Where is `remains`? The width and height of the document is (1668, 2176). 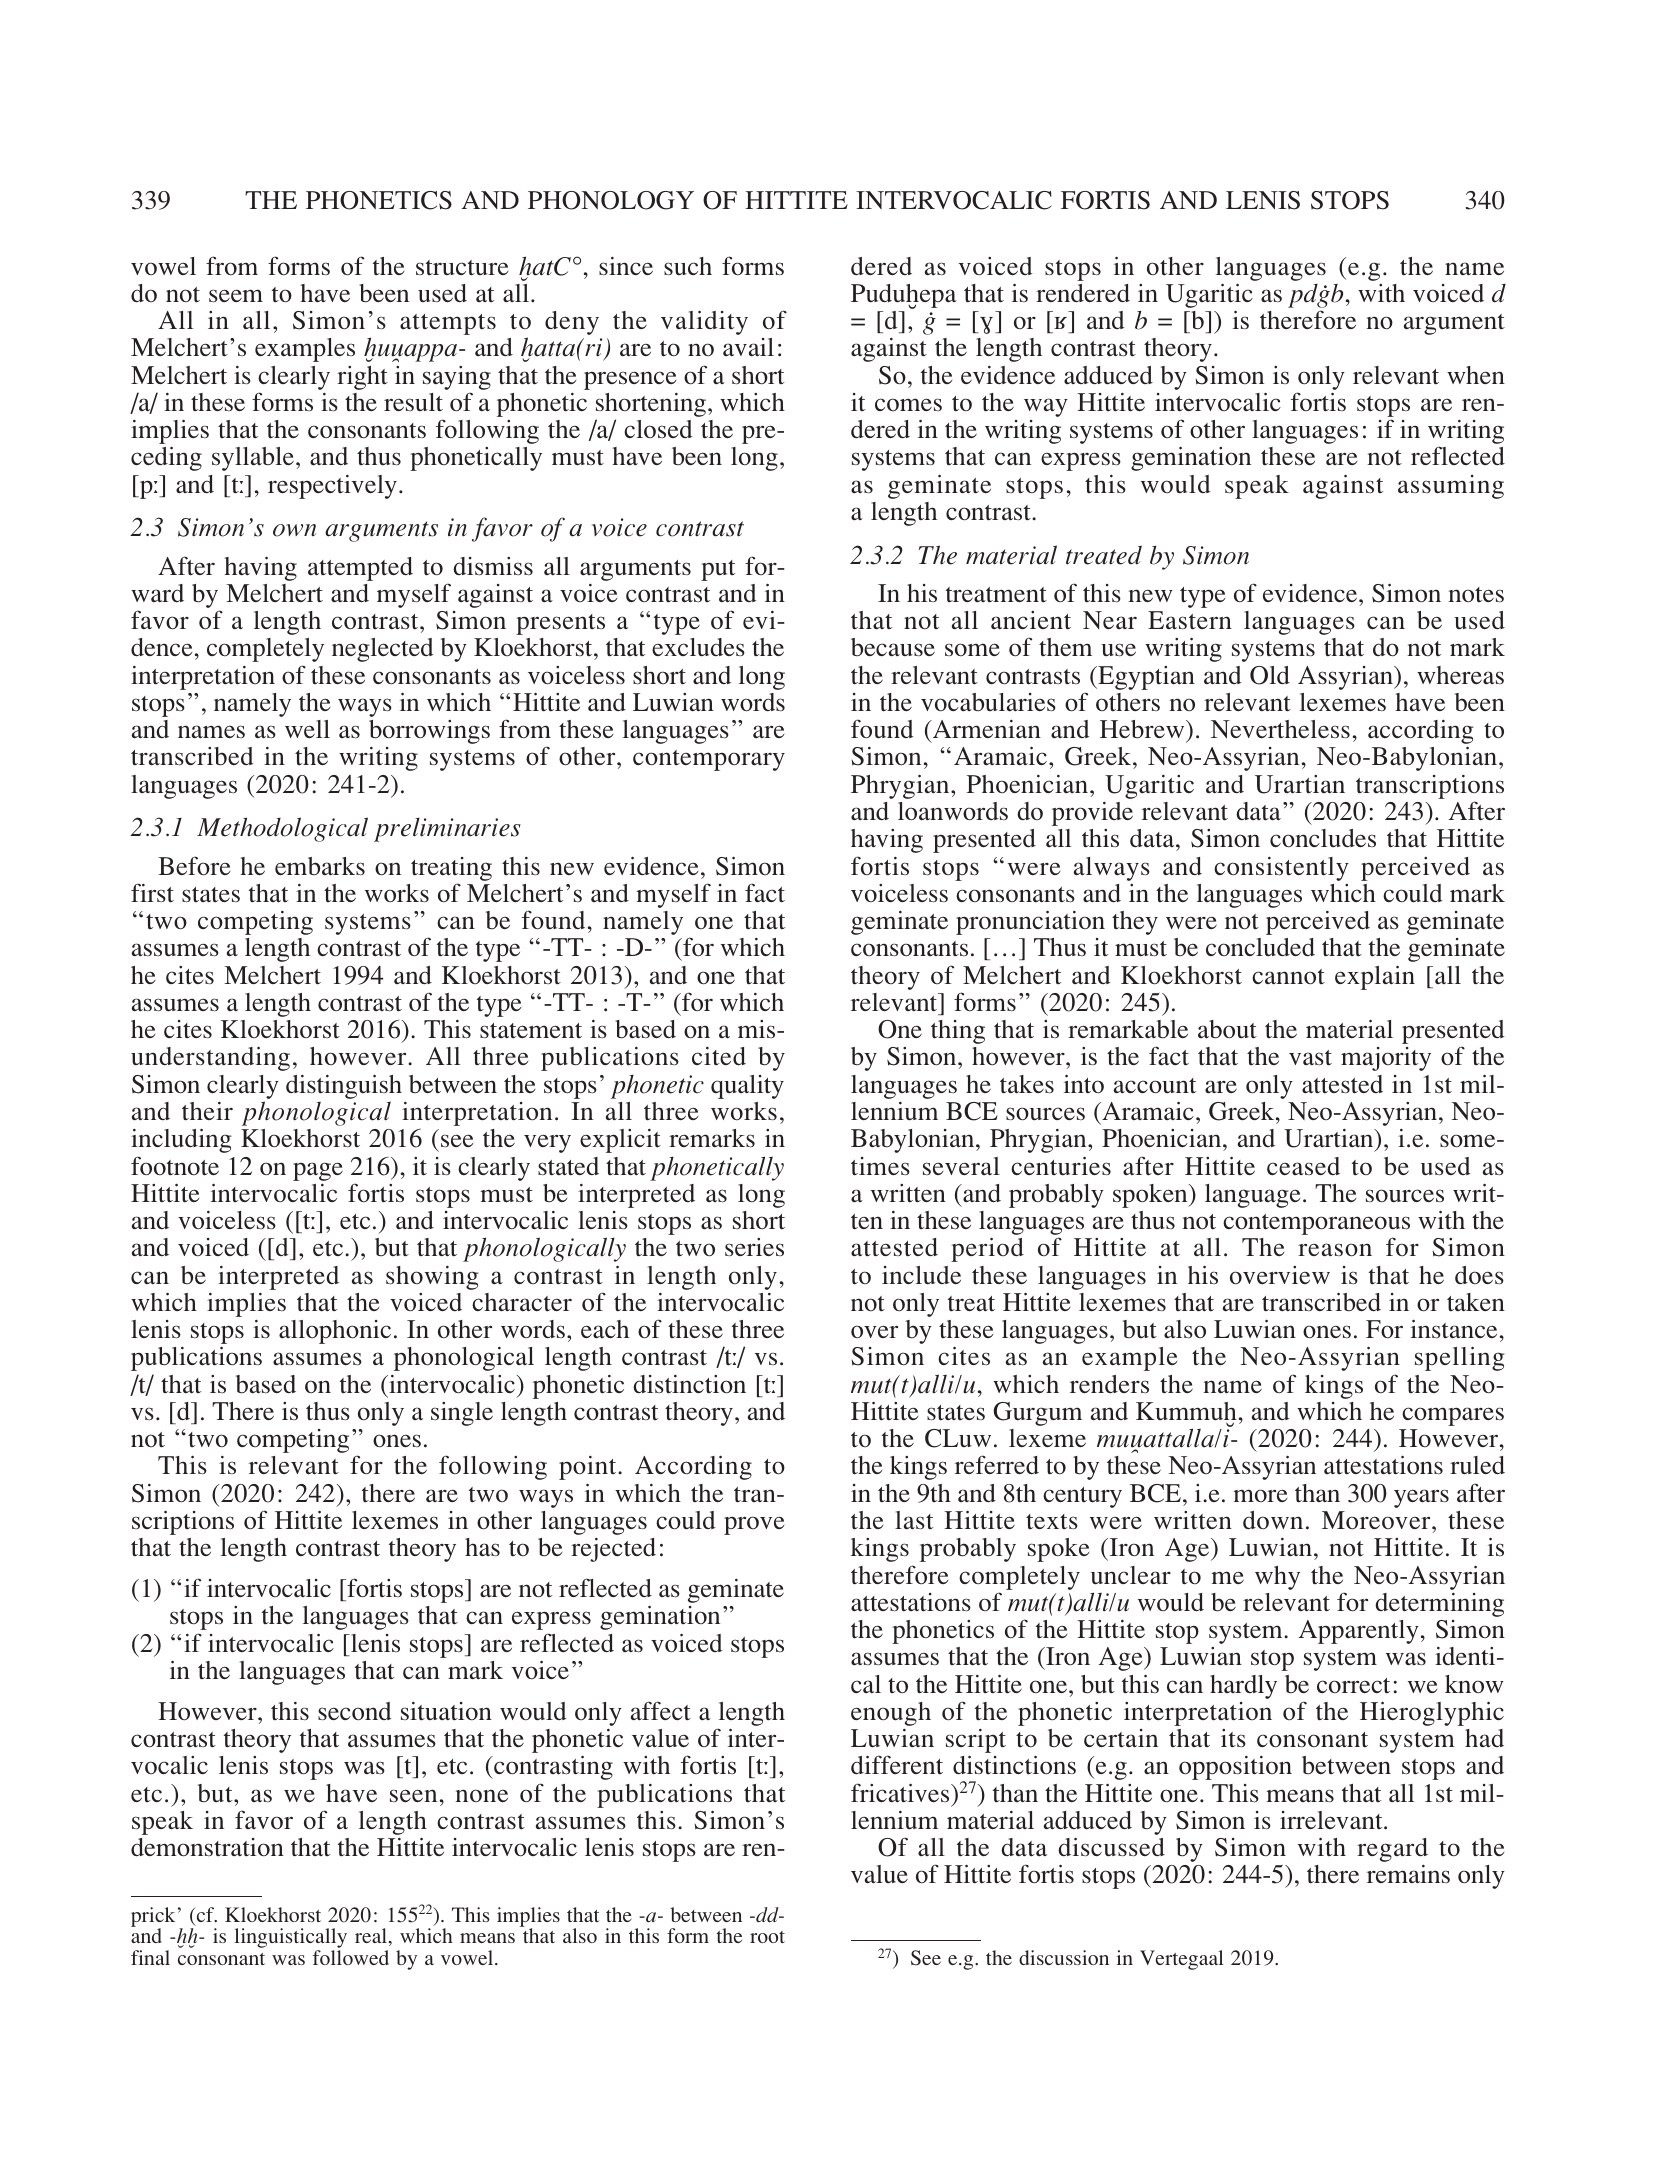
remains is located at coordinates (1408, 1874).
